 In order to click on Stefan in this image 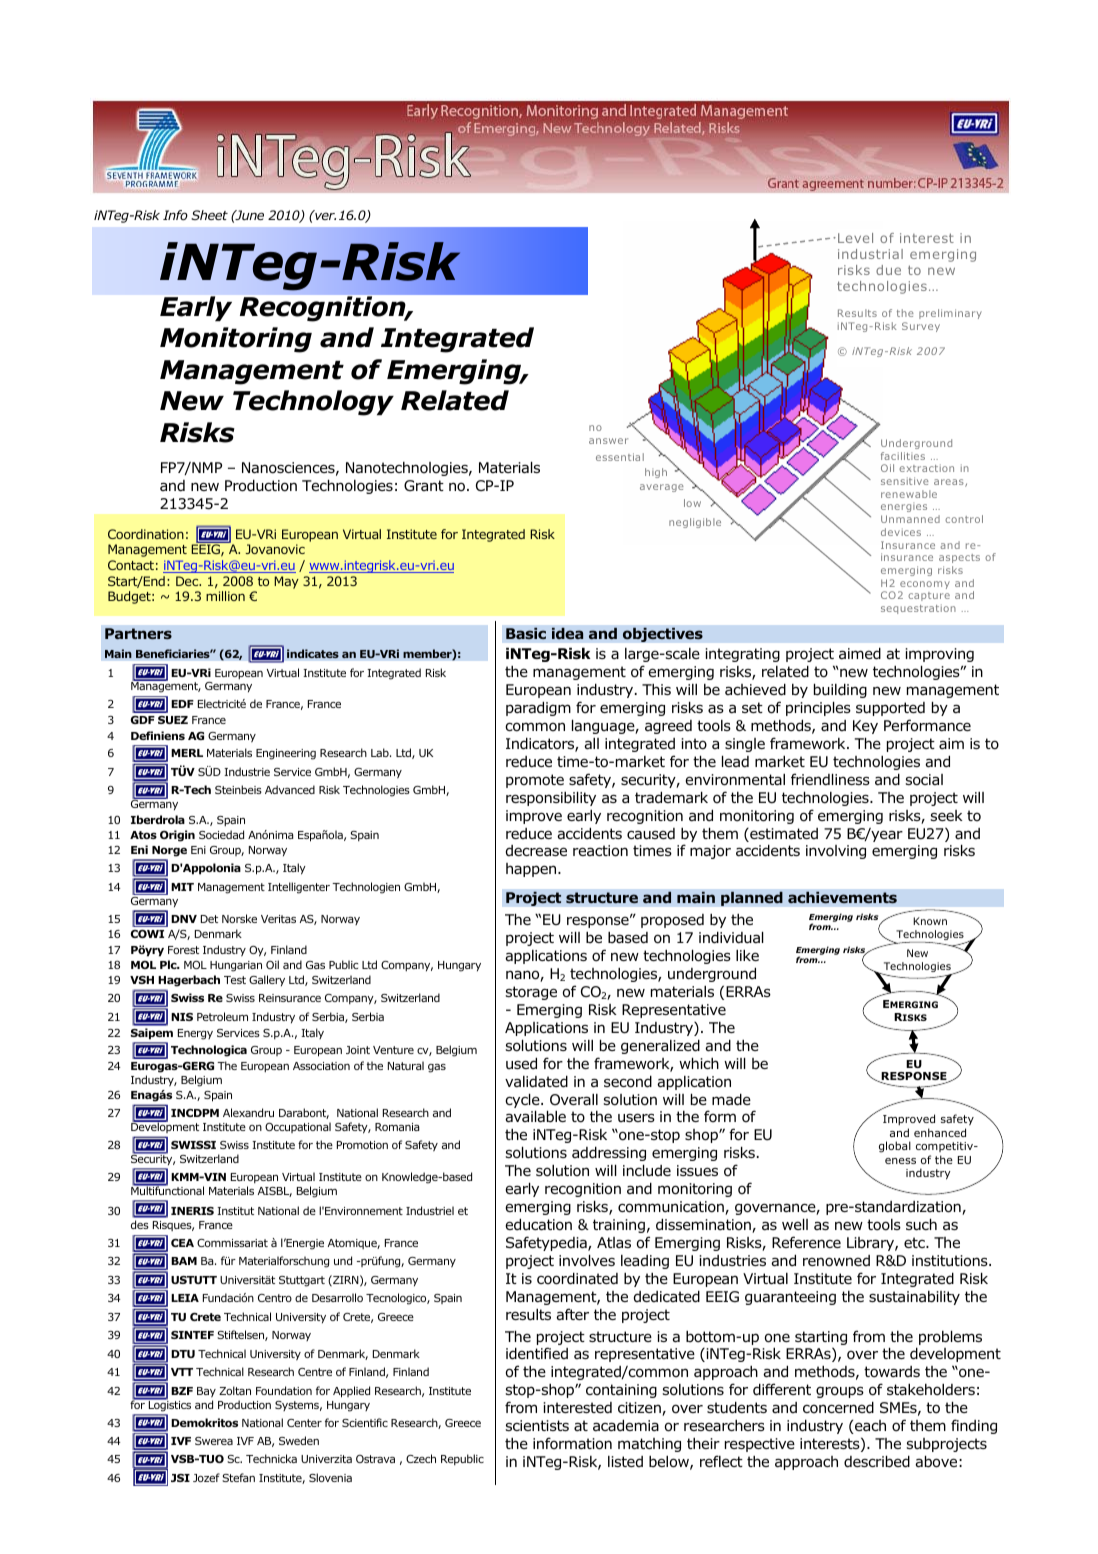, I will do `click(238, 1477)`.
